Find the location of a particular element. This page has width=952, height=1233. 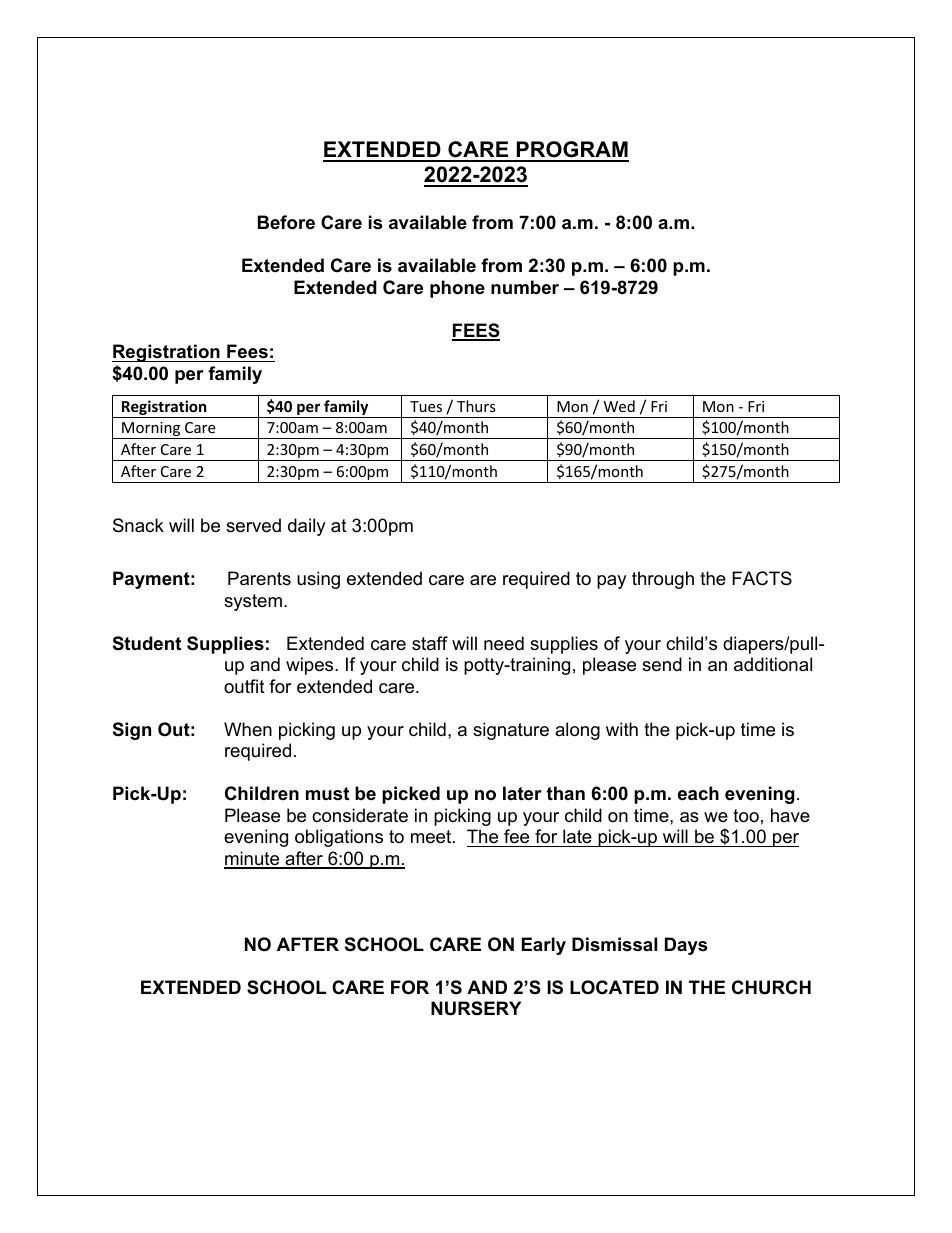

NURSERY is located at coordinates (476, 1008).
